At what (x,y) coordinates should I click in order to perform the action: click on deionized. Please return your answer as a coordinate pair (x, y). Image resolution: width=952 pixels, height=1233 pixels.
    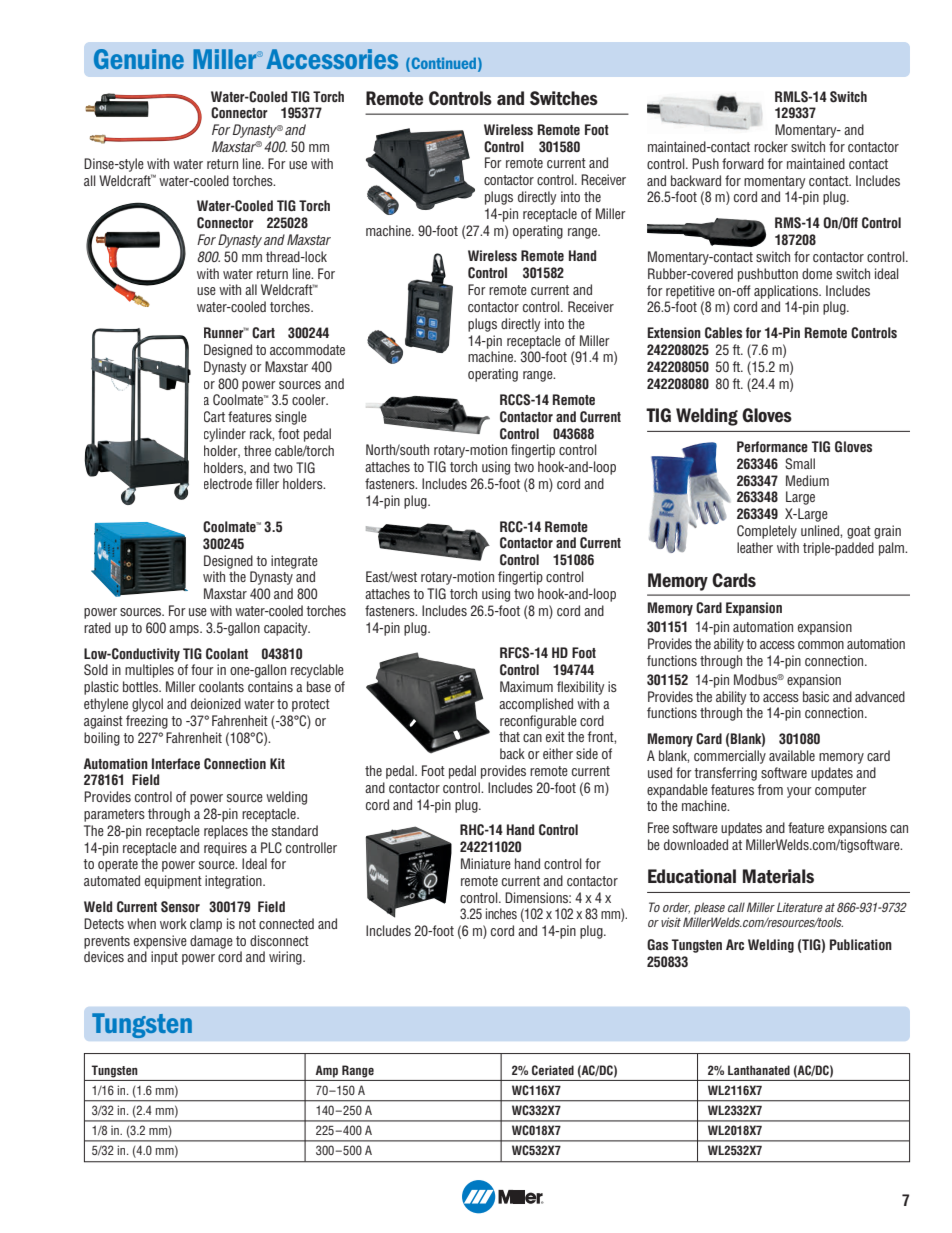
    Looking at the image, I should click on (216, 703).
